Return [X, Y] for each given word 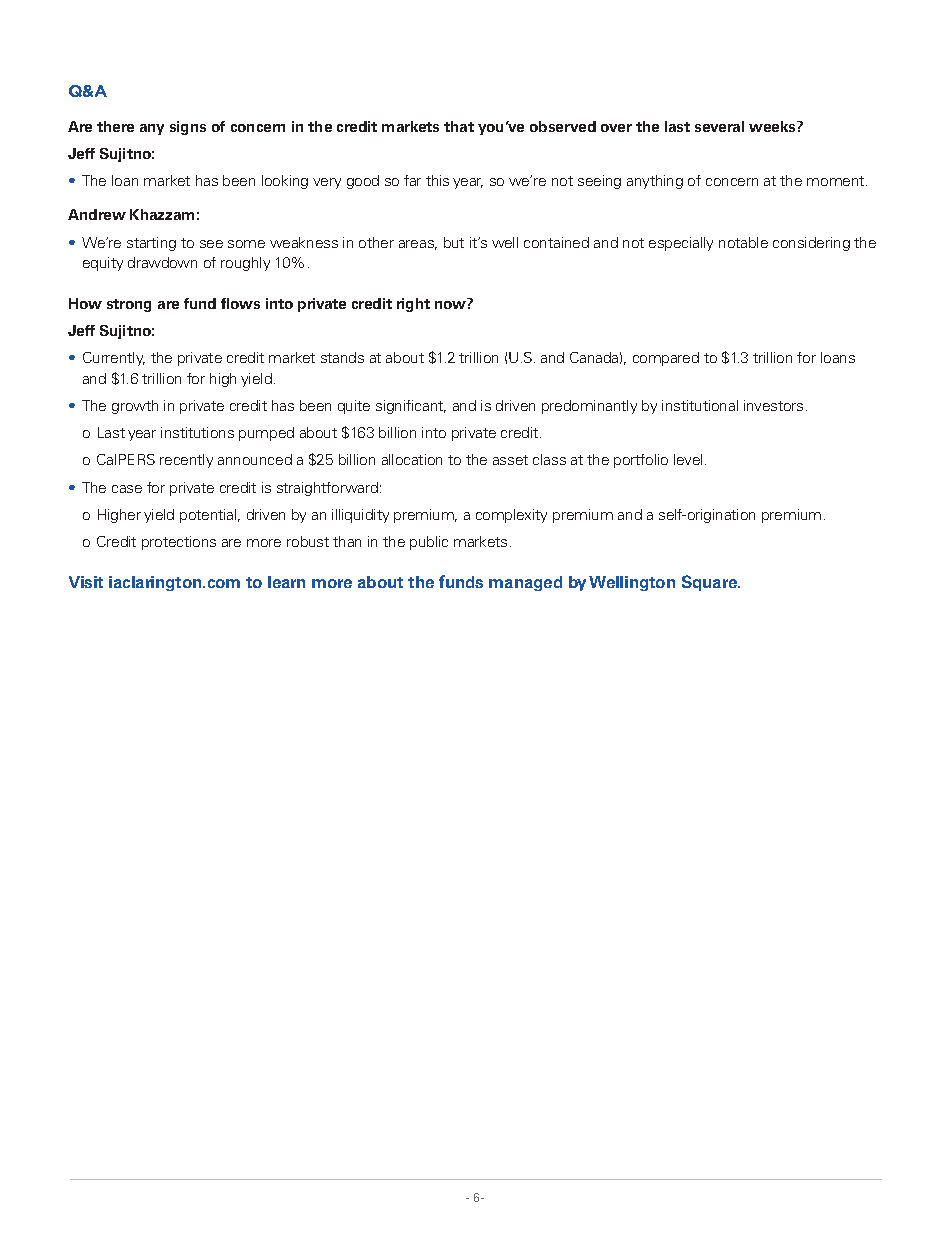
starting [151, 244]
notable [743, 242]
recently [186, 461]
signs [188, 128]
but [454, 242]
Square [711, 583]
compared [666, 359]
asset [510, 460]
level [688, 459]
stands [342, 357]
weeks [773, 126]
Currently [114, 359]
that [459, 126]
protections [179, 543]
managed [525, 583]
